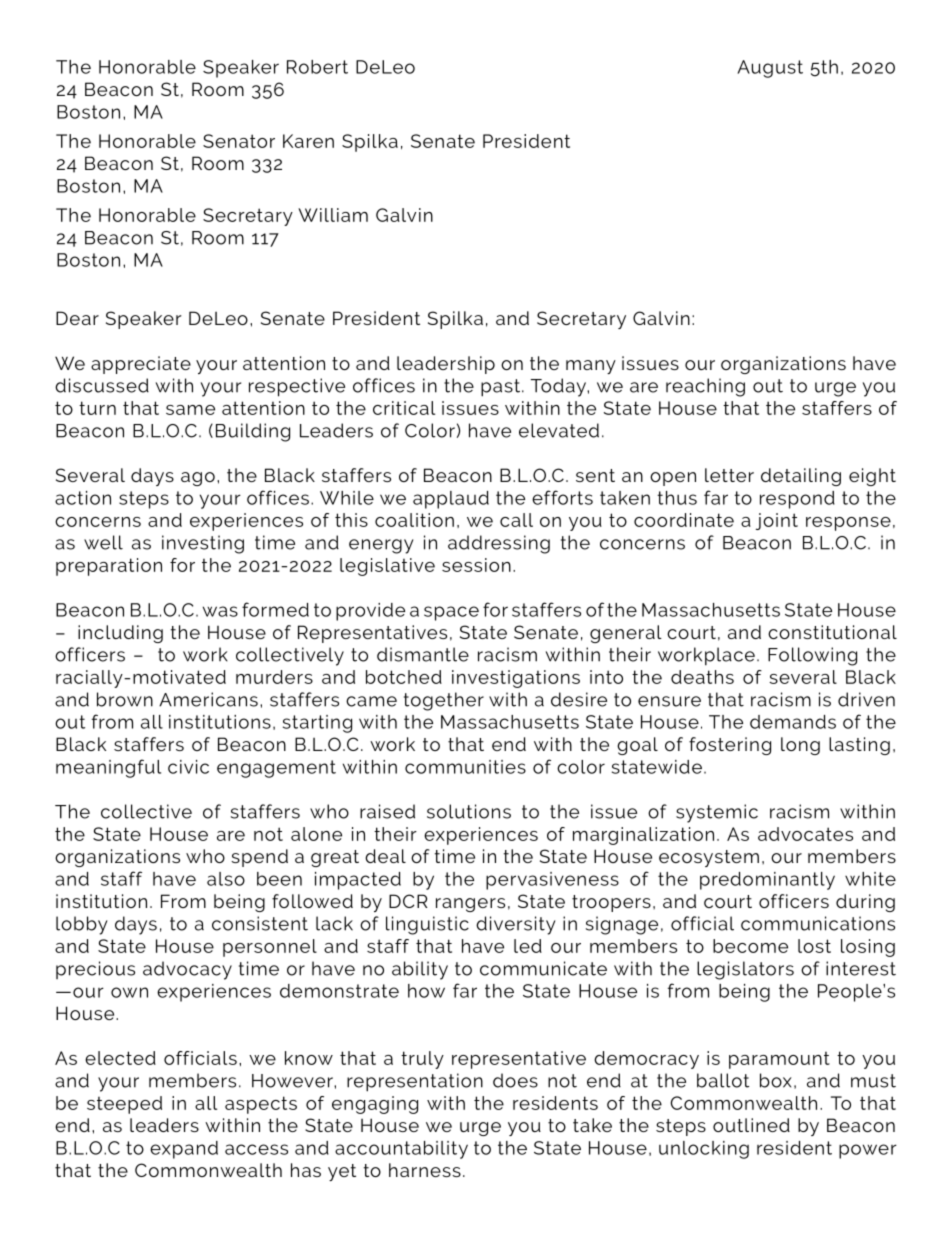 The width and height of the screenshot is (952, 1233). I want to click on was, so click(220, 611).
